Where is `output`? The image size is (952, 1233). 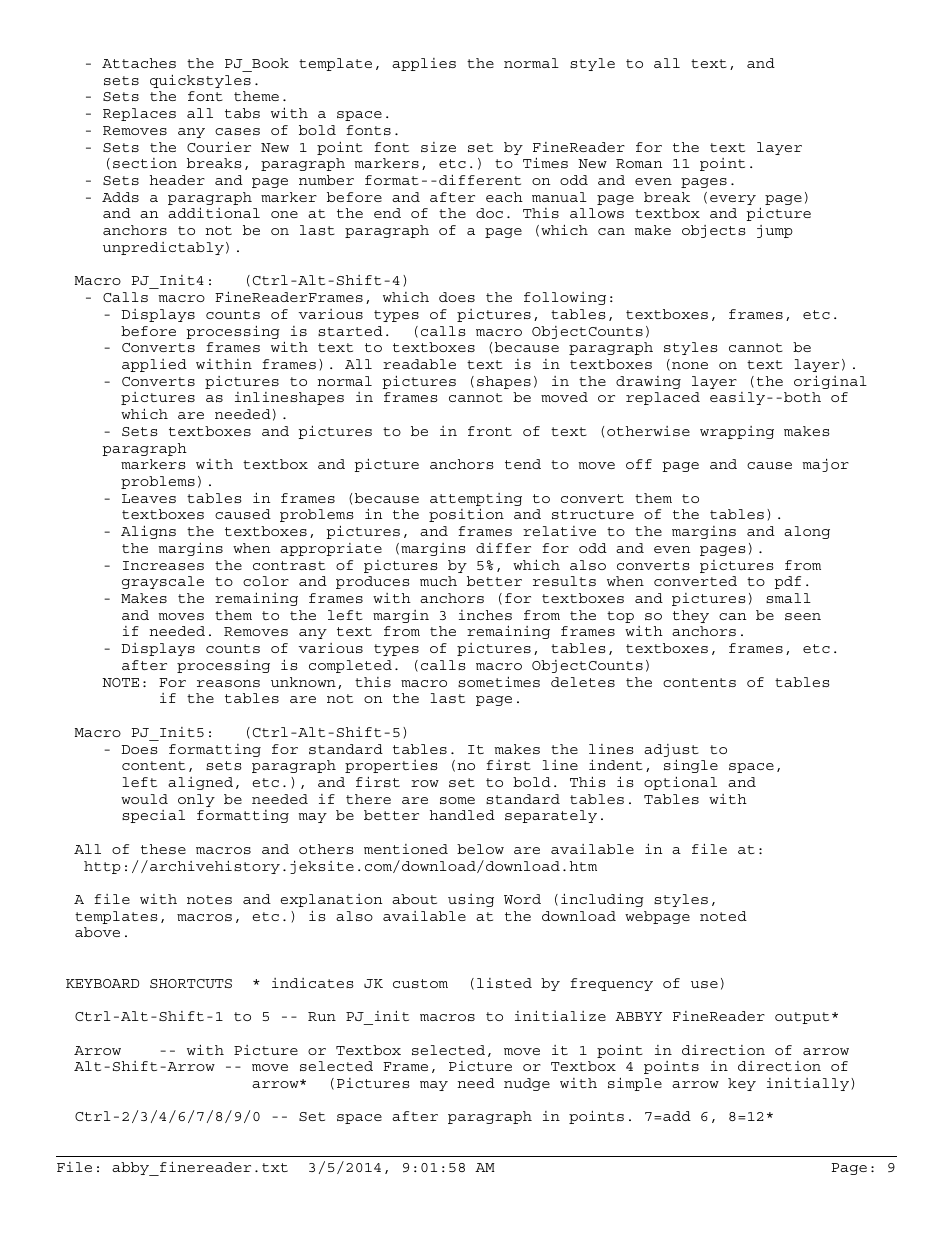
output is located at coordinates (802, 1018).
